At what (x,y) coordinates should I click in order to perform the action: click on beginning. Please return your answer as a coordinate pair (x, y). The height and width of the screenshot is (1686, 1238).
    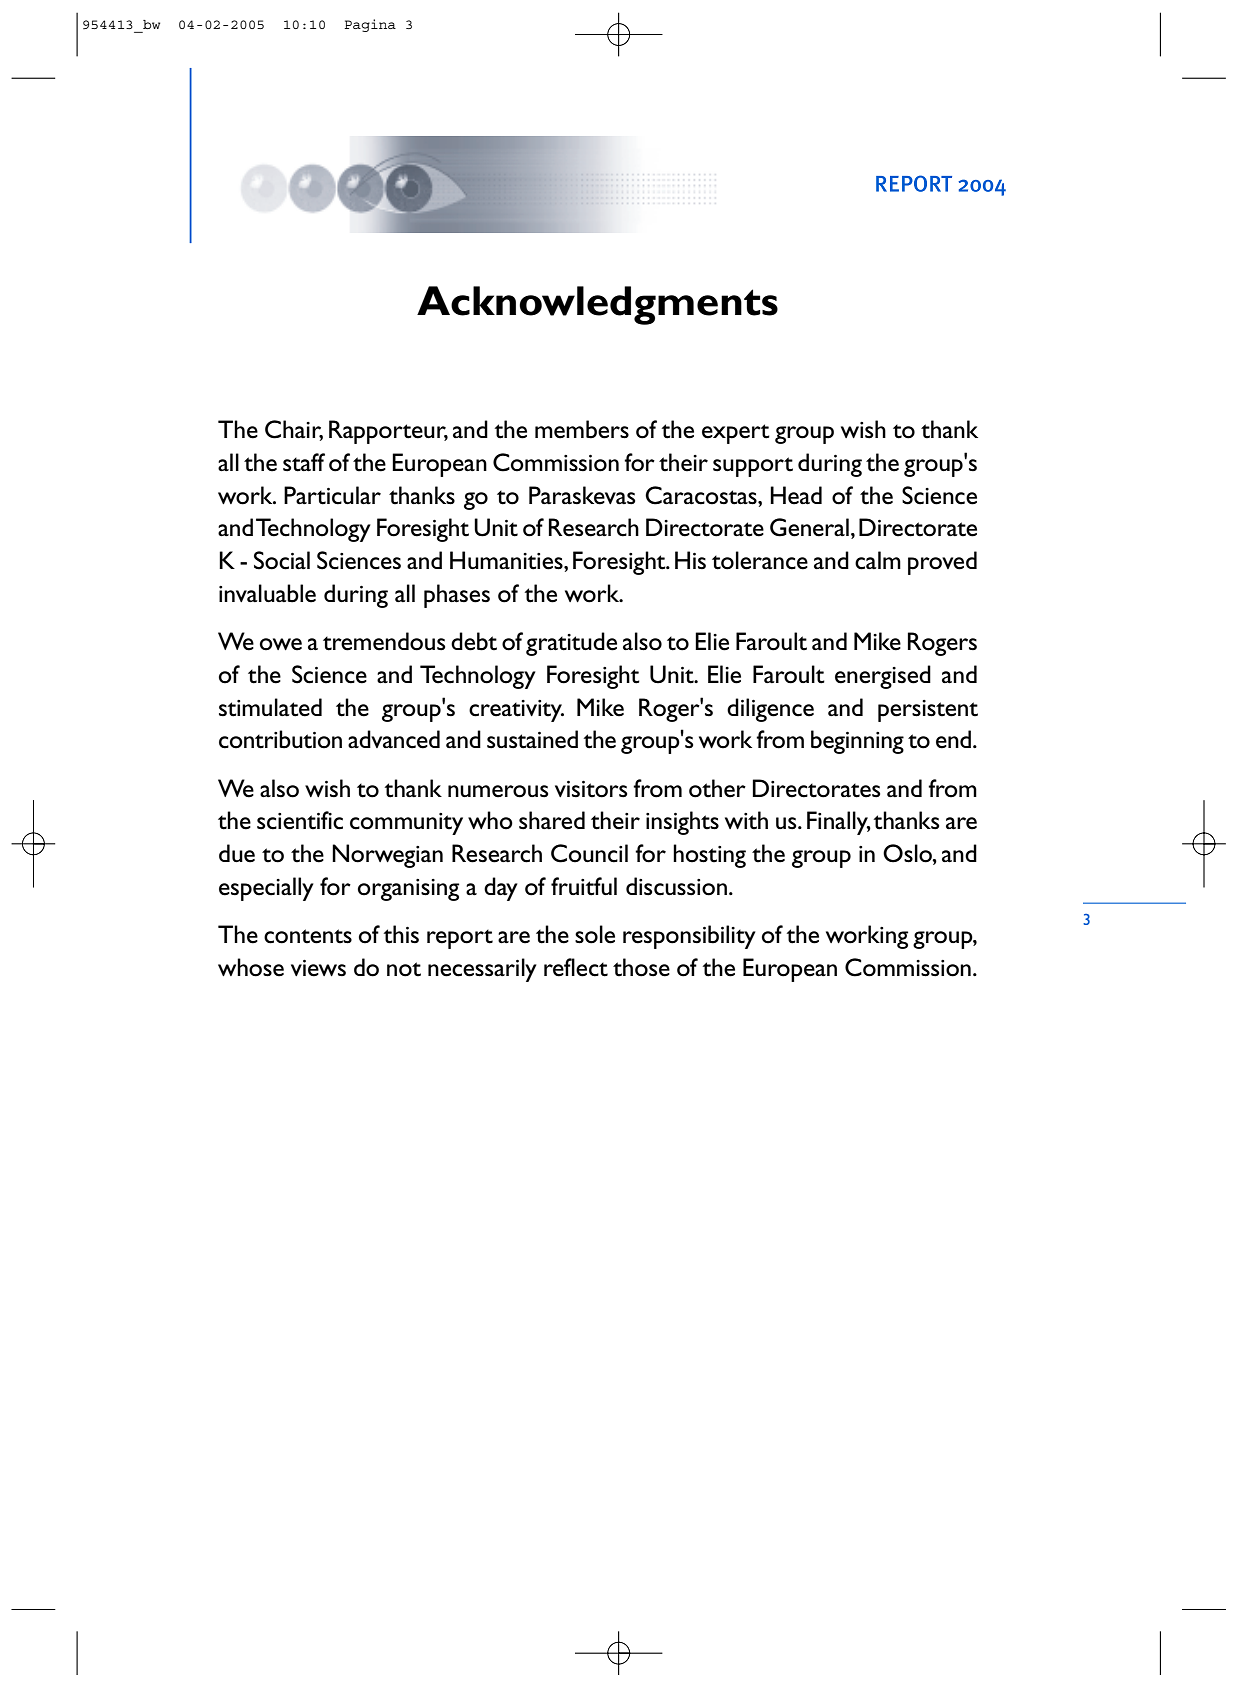
    Looking at the image, I should click on (857, 742).
